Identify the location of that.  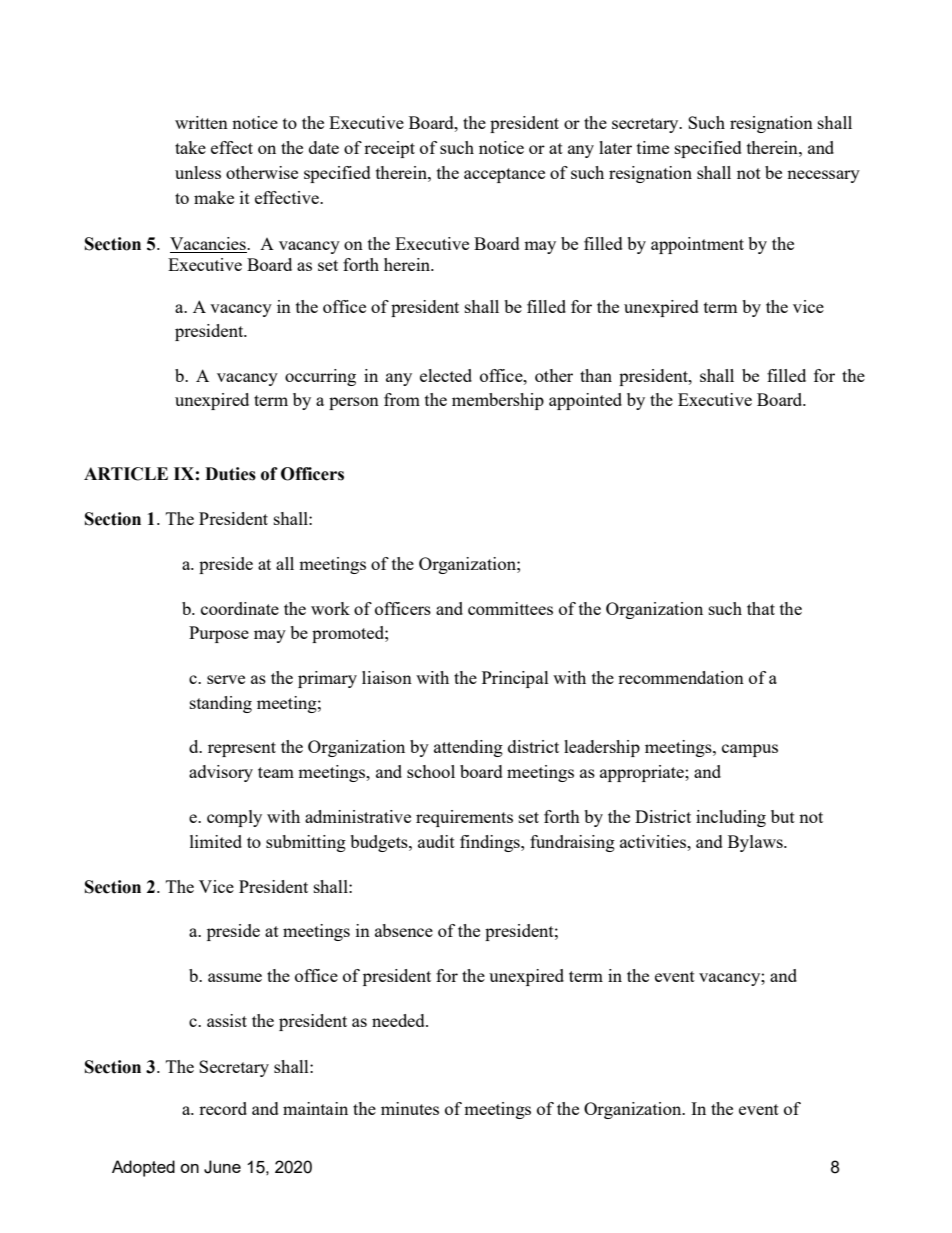
(761, 608).
